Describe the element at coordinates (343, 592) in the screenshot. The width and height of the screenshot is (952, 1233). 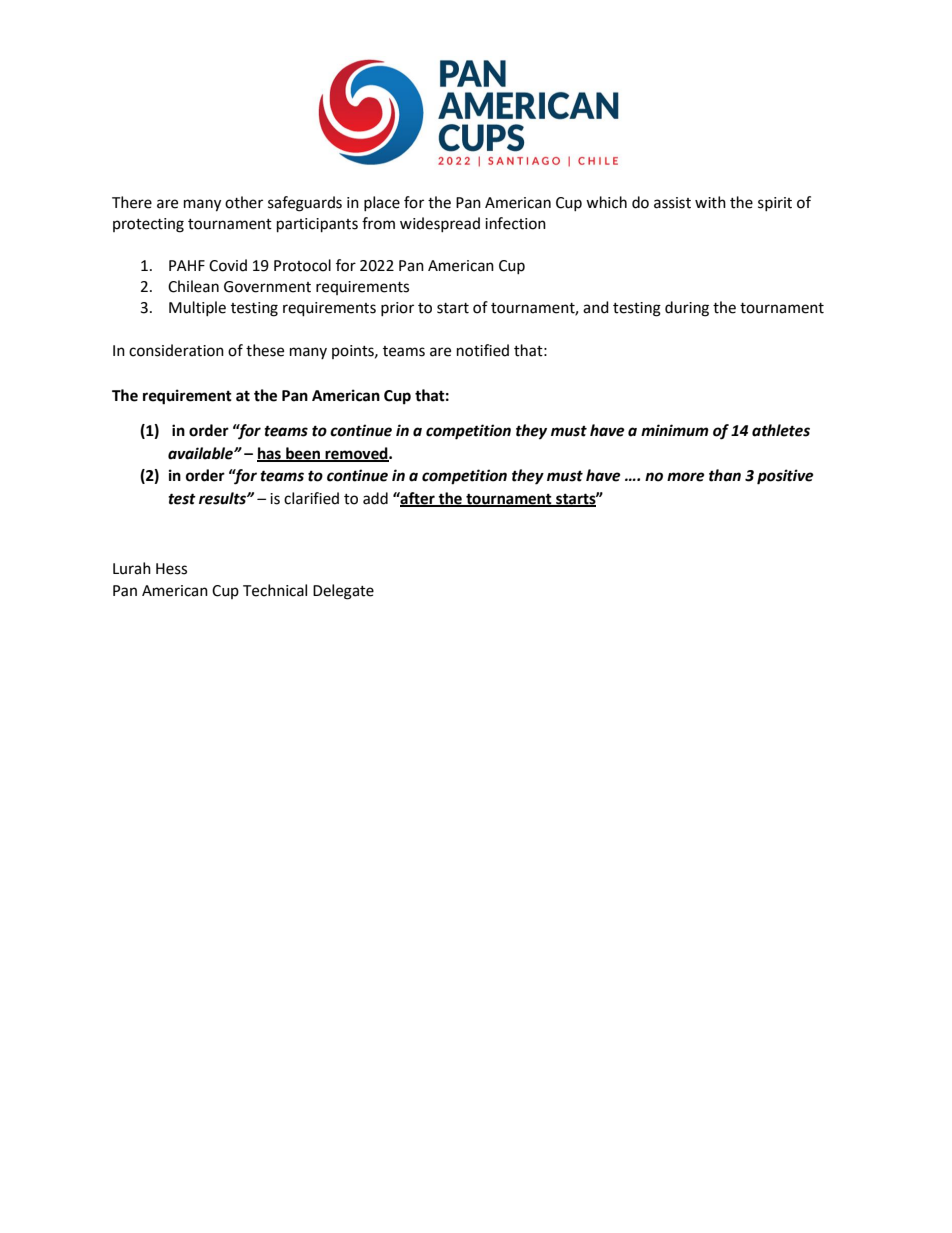
I see `Delegate` at that location.
